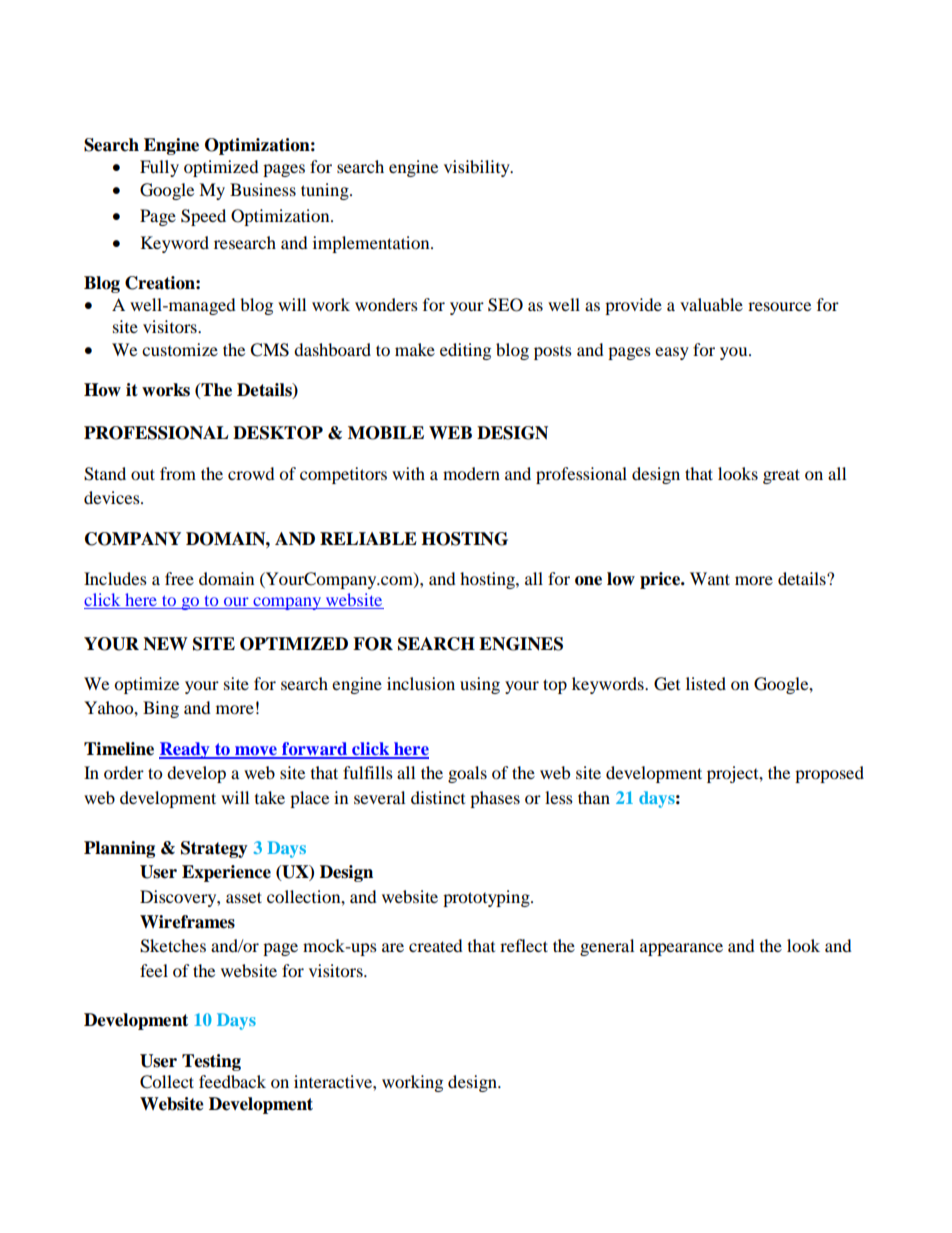  What do you see at coordinates (334, 1081) in the screenshot?
I see `interactive` at bounding box center [334, 1081].
